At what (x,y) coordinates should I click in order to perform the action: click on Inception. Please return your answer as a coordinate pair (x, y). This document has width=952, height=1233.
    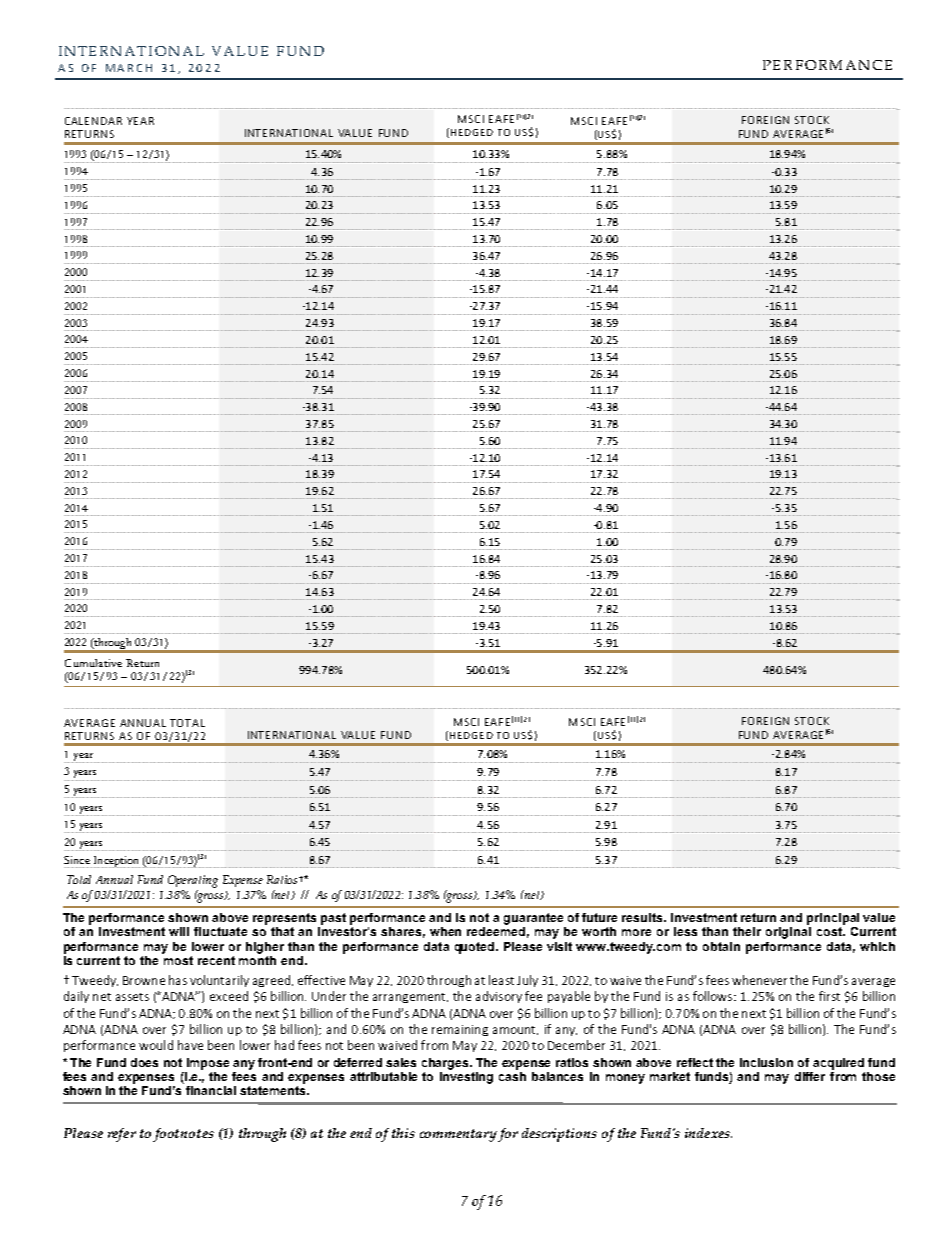
    Looking at the image, I should click on (116, 862).
